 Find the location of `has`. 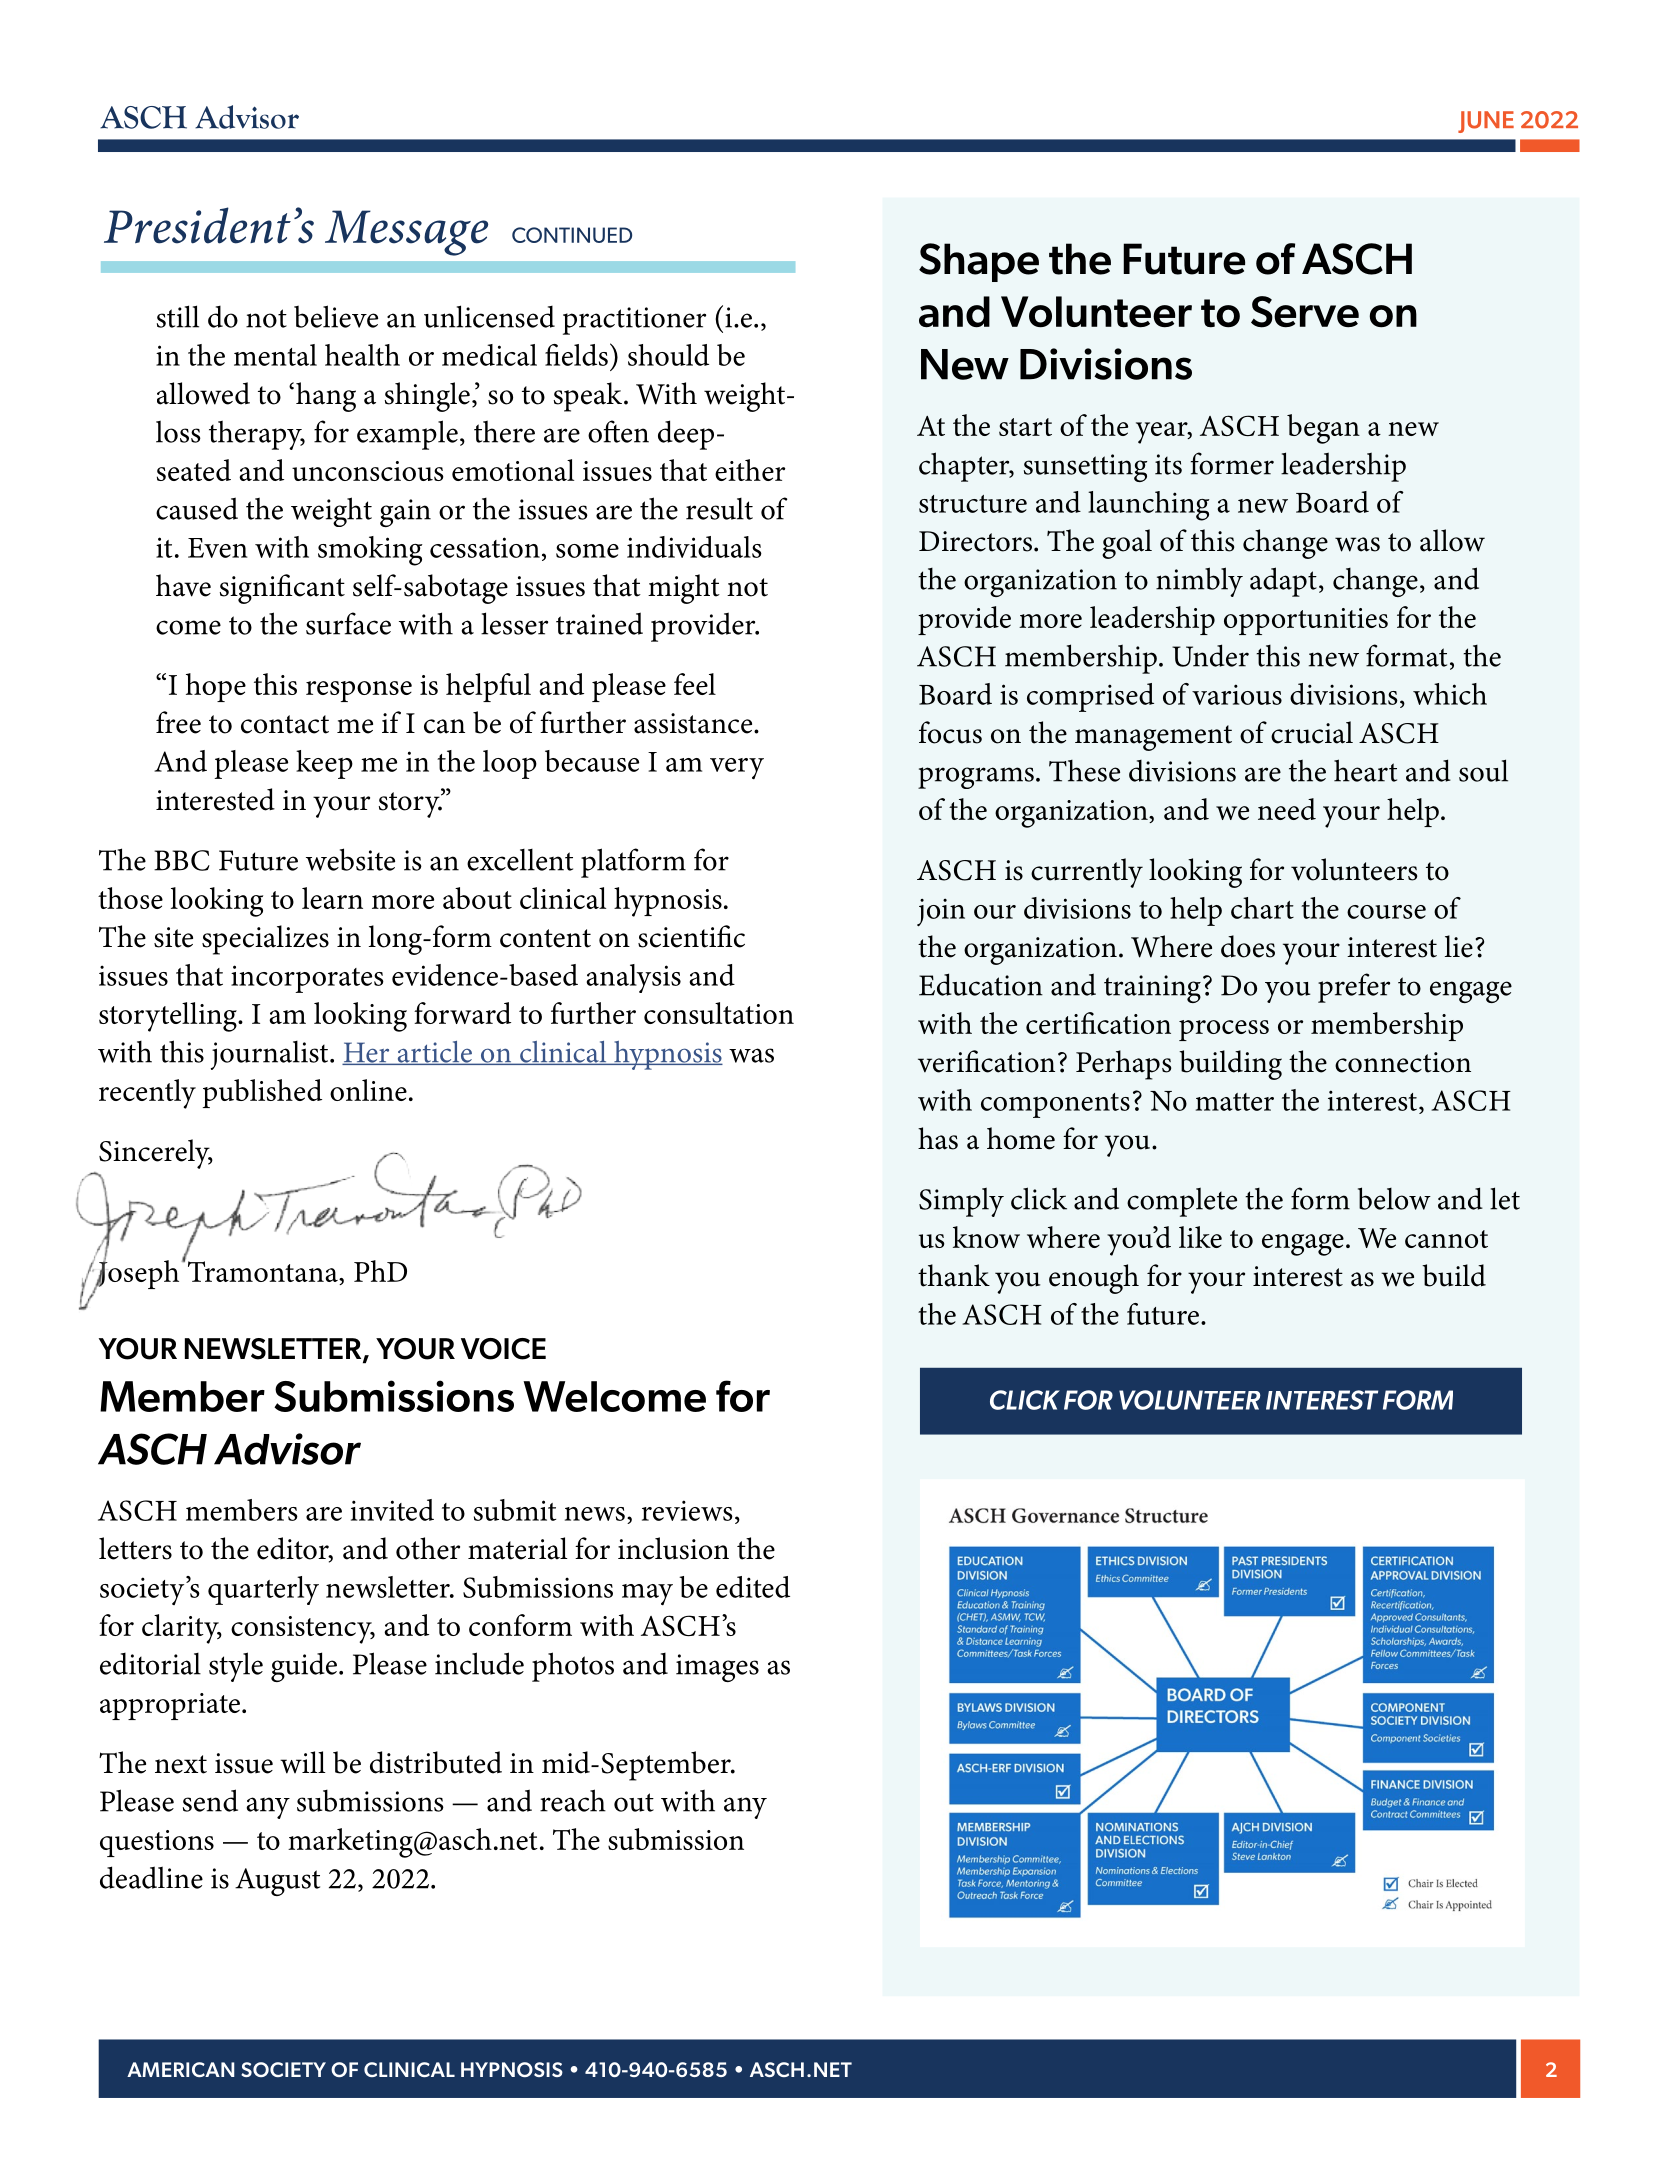

has is located at coordinates (938, 1138).
